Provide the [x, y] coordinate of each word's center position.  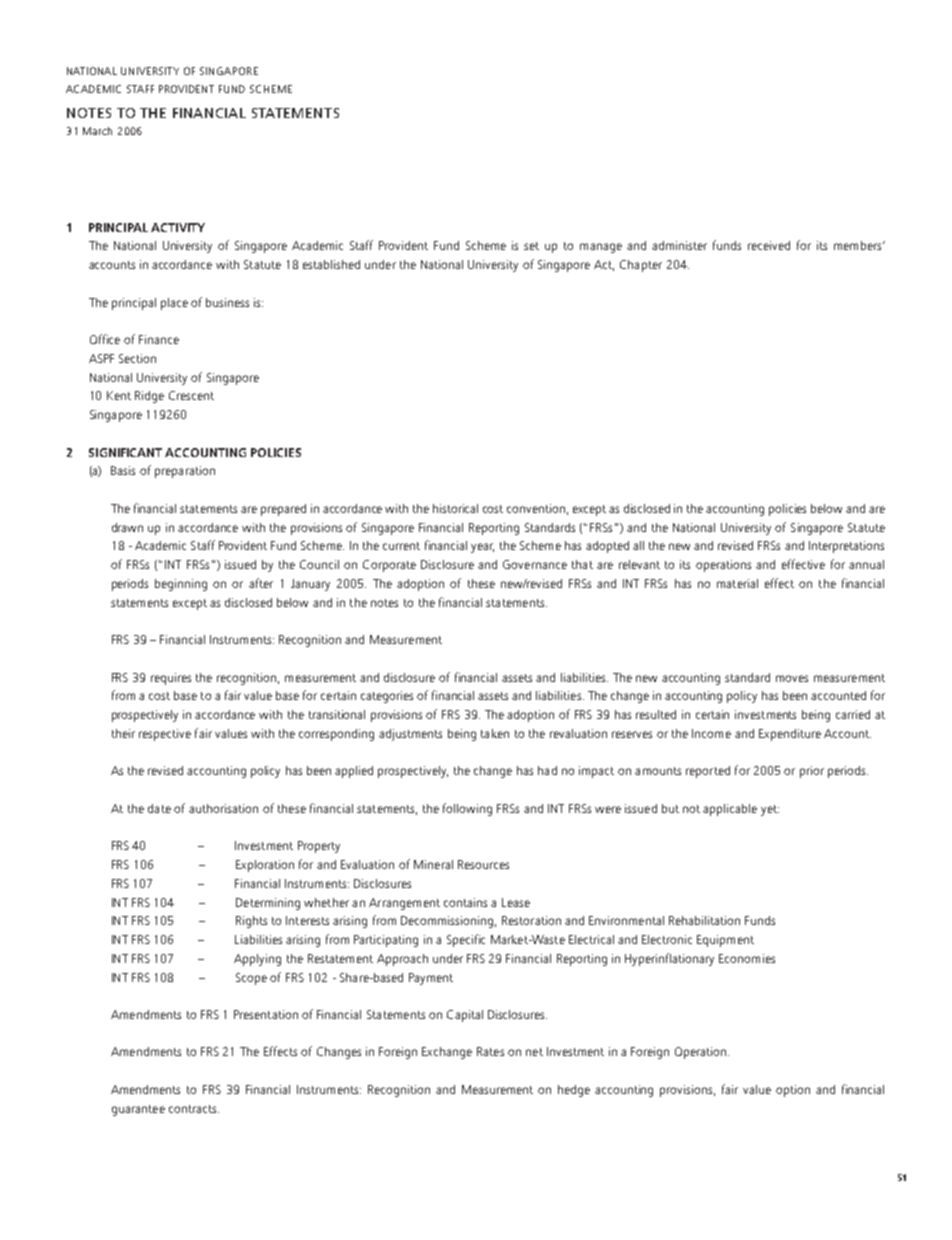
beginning [181, 585]
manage [601, 248]
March [97, 131]
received [769, 245]
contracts [194, 1109]
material [737, 583]
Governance [535, 564]
